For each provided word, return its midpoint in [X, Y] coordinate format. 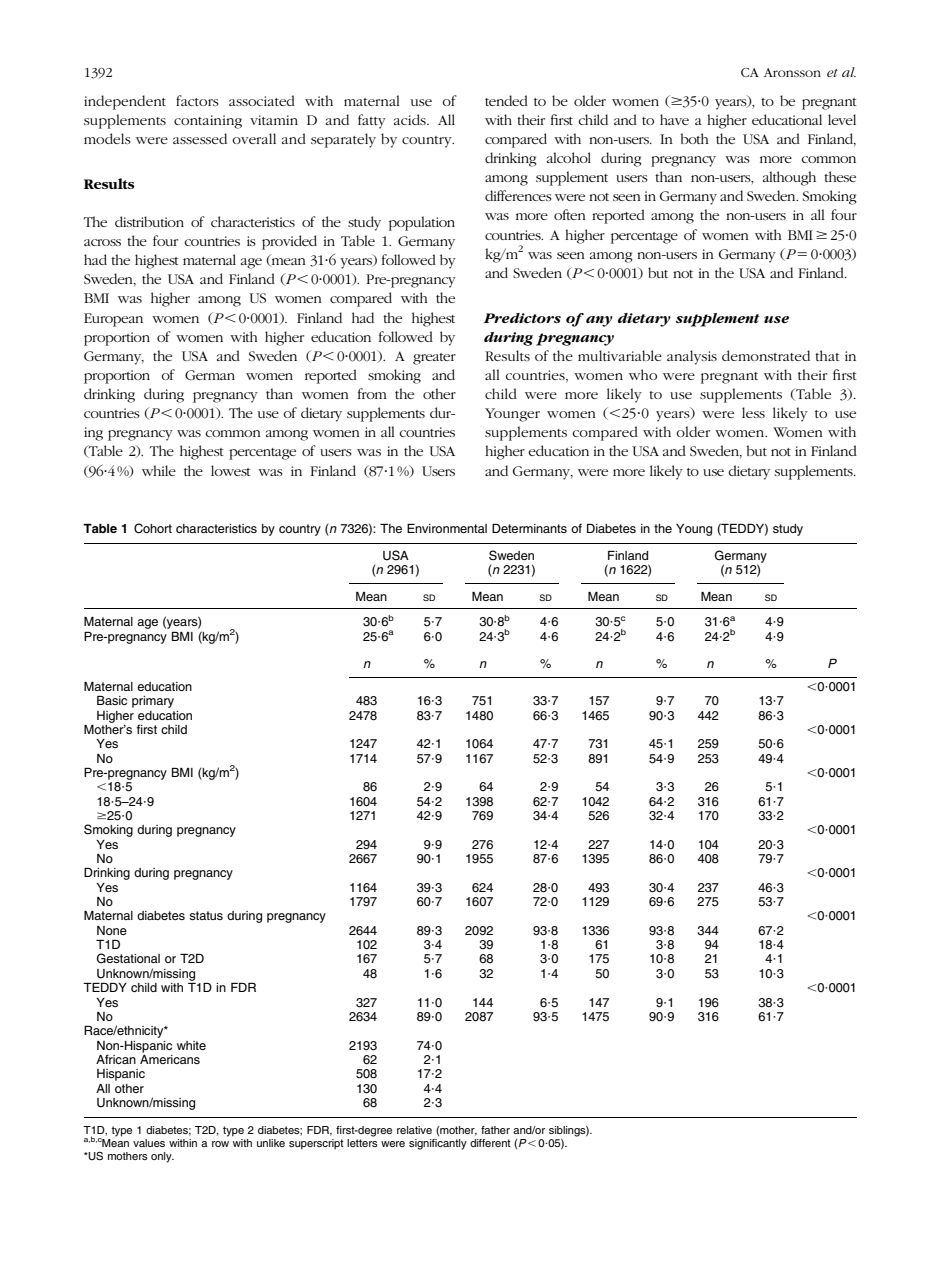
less [753, 412]
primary [153, 702]
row [220, 1144]
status [206, 915]
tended [506, 100]
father [495, 1130]
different [490, 1143]
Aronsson [792, 72]
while [159, 470]
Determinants [529, 528]
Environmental [447, 528]
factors [197, 100]
